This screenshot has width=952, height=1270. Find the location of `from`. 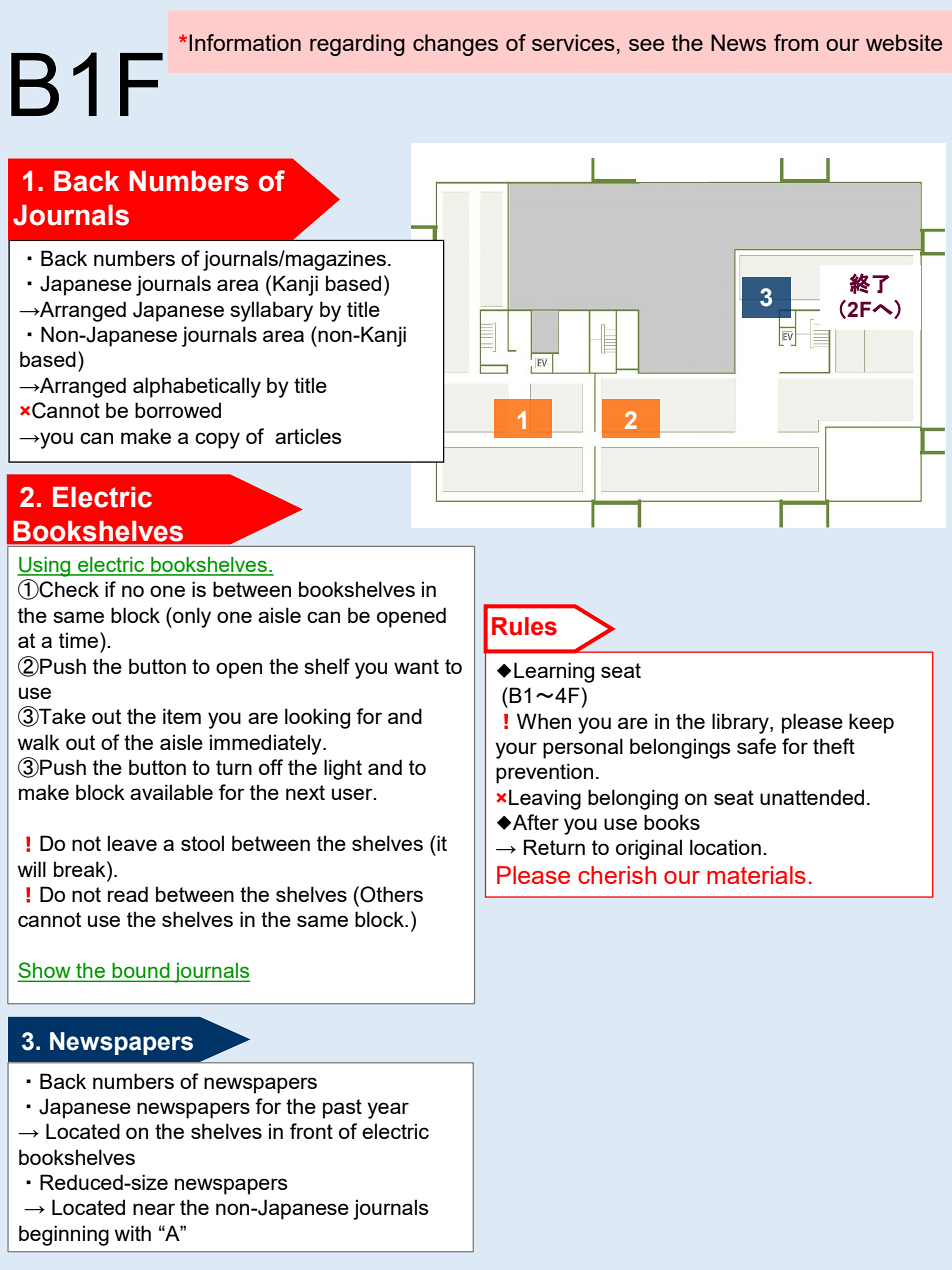

from is located at coordinates (796, 42).
